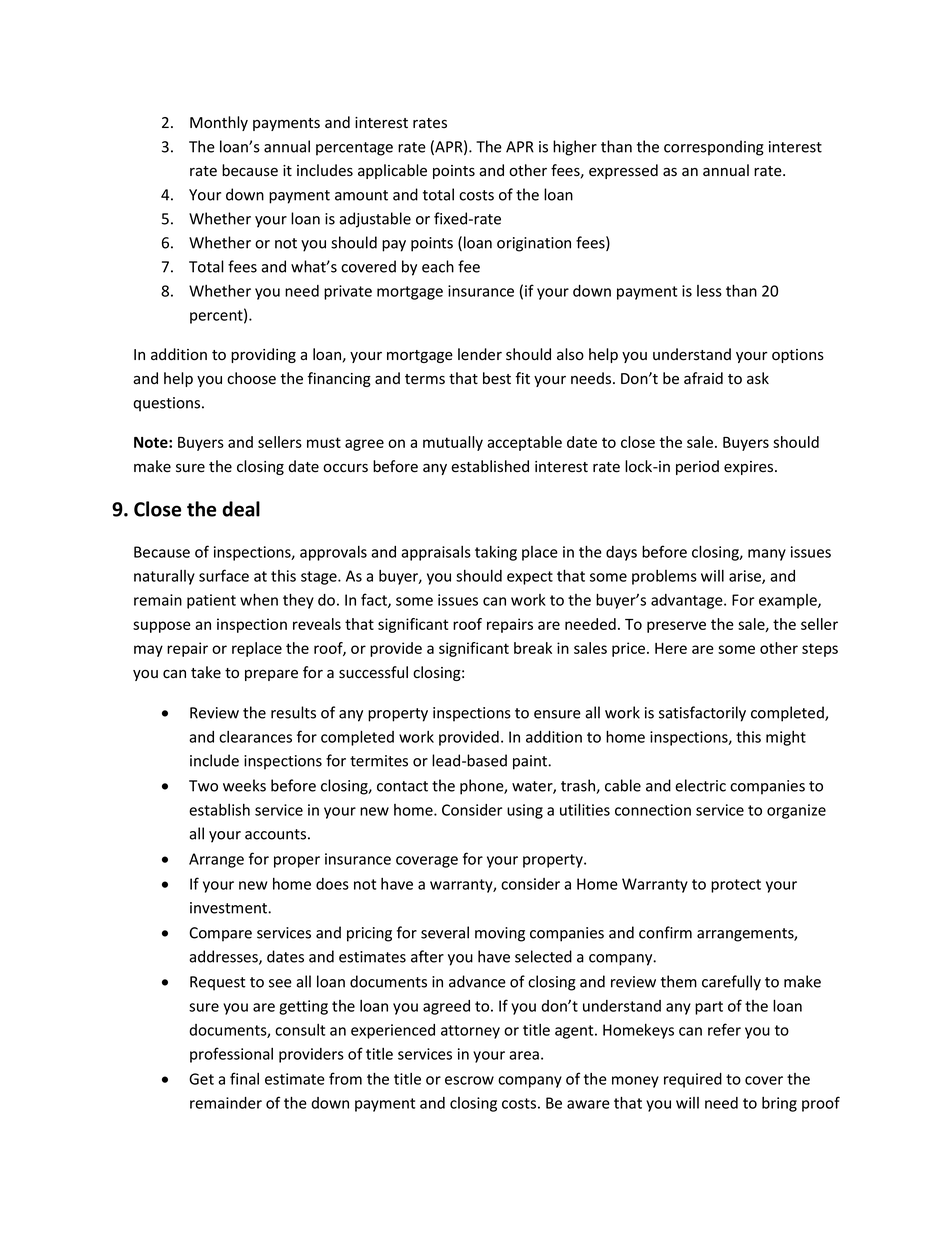  What do you see at coordinates (758, 378) in the screenshot?
I see `ask` at bounding box center [758, 378].
